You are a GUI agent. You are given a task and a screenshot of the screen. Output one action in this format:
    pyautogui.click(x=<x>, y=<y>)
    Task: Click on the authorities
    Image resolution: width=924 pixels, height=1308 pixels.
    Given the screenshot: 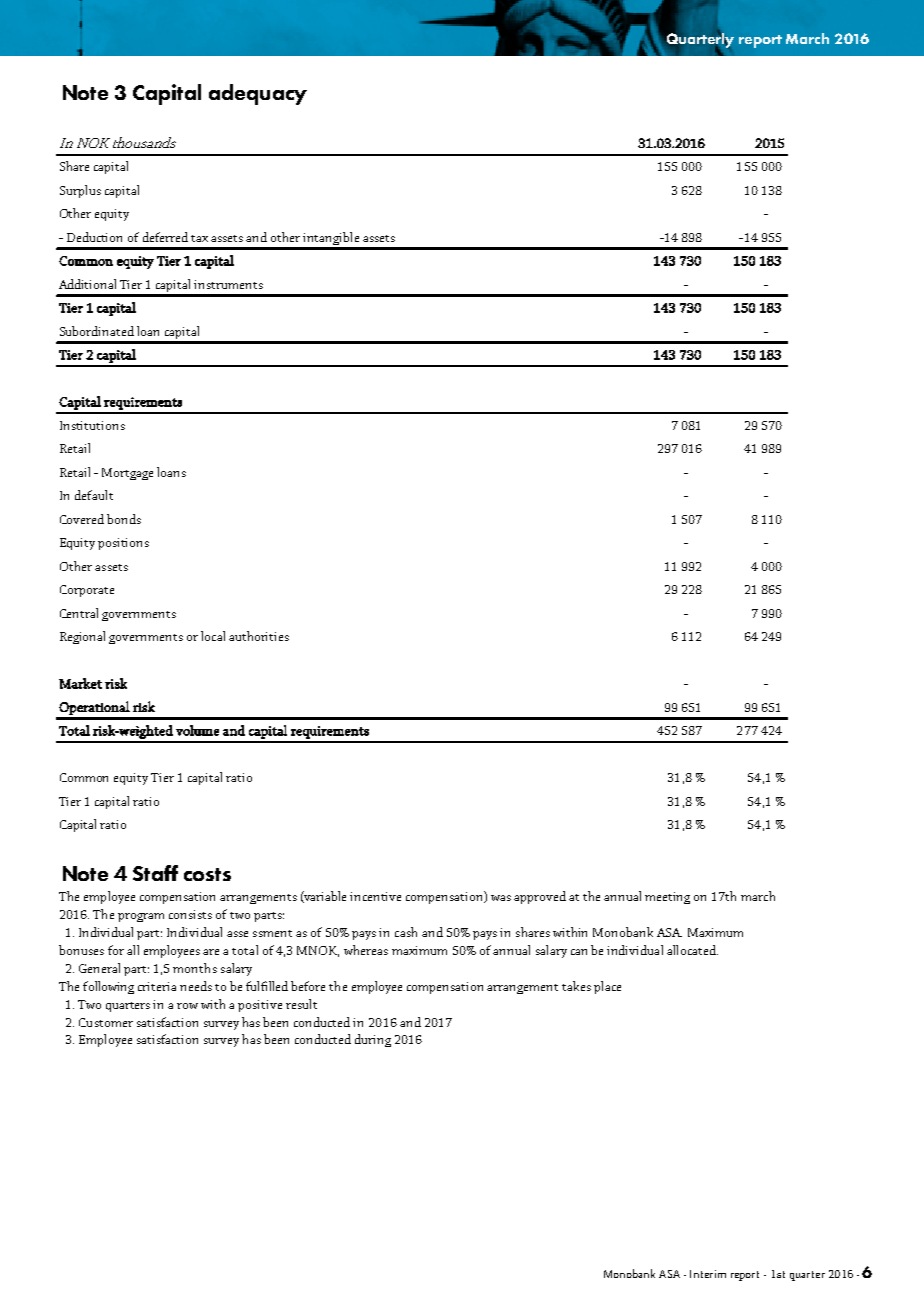 What is the action you would take?
    pyautogui.click(x=259, y=636)
